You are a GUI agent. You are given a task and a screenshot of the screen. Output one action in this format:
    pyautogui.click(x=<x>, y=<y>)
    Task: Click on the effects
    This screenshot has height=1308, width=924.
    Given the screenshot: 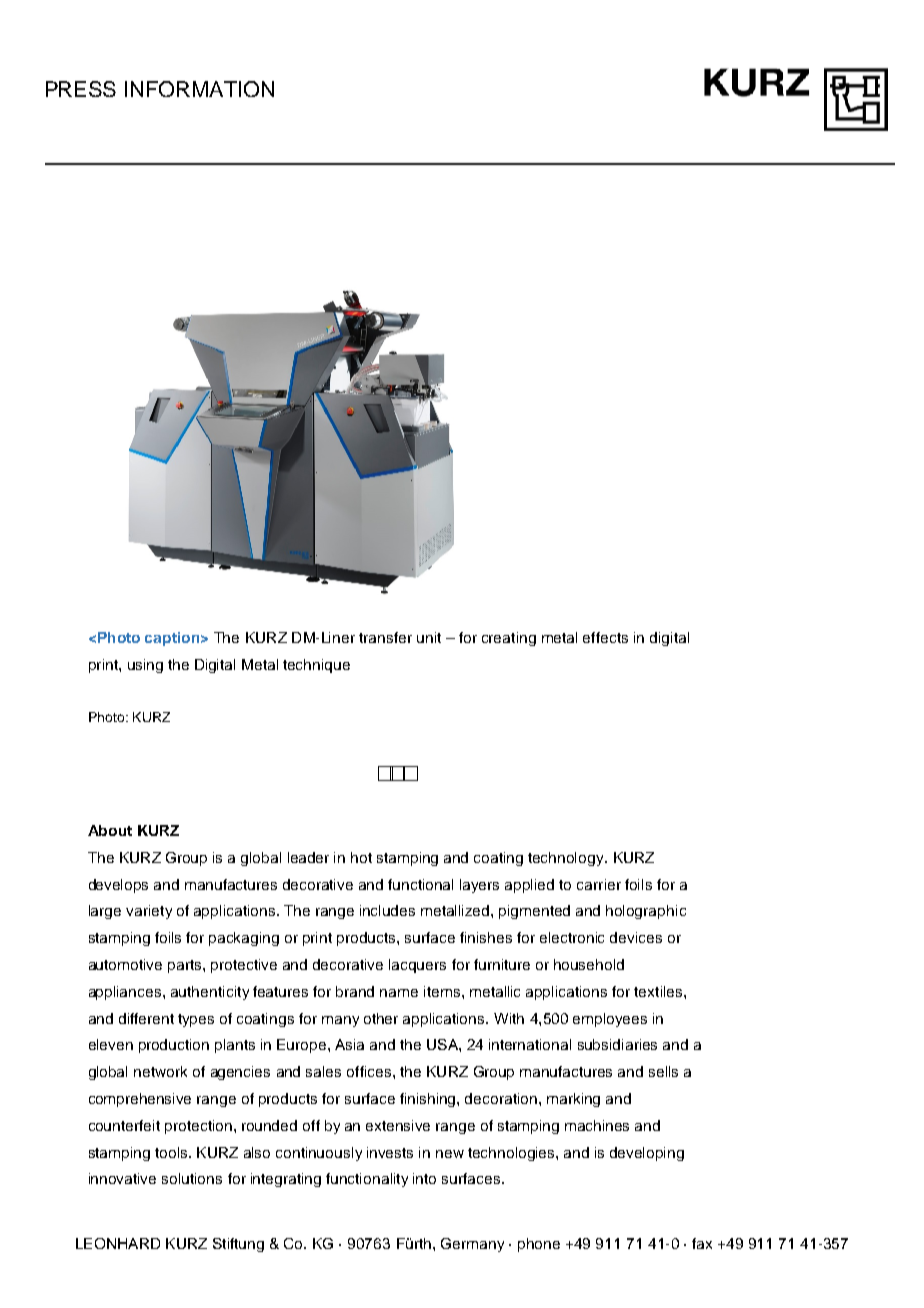 What is the action you would take?
    pyautogui.click(x=605, y=637)
